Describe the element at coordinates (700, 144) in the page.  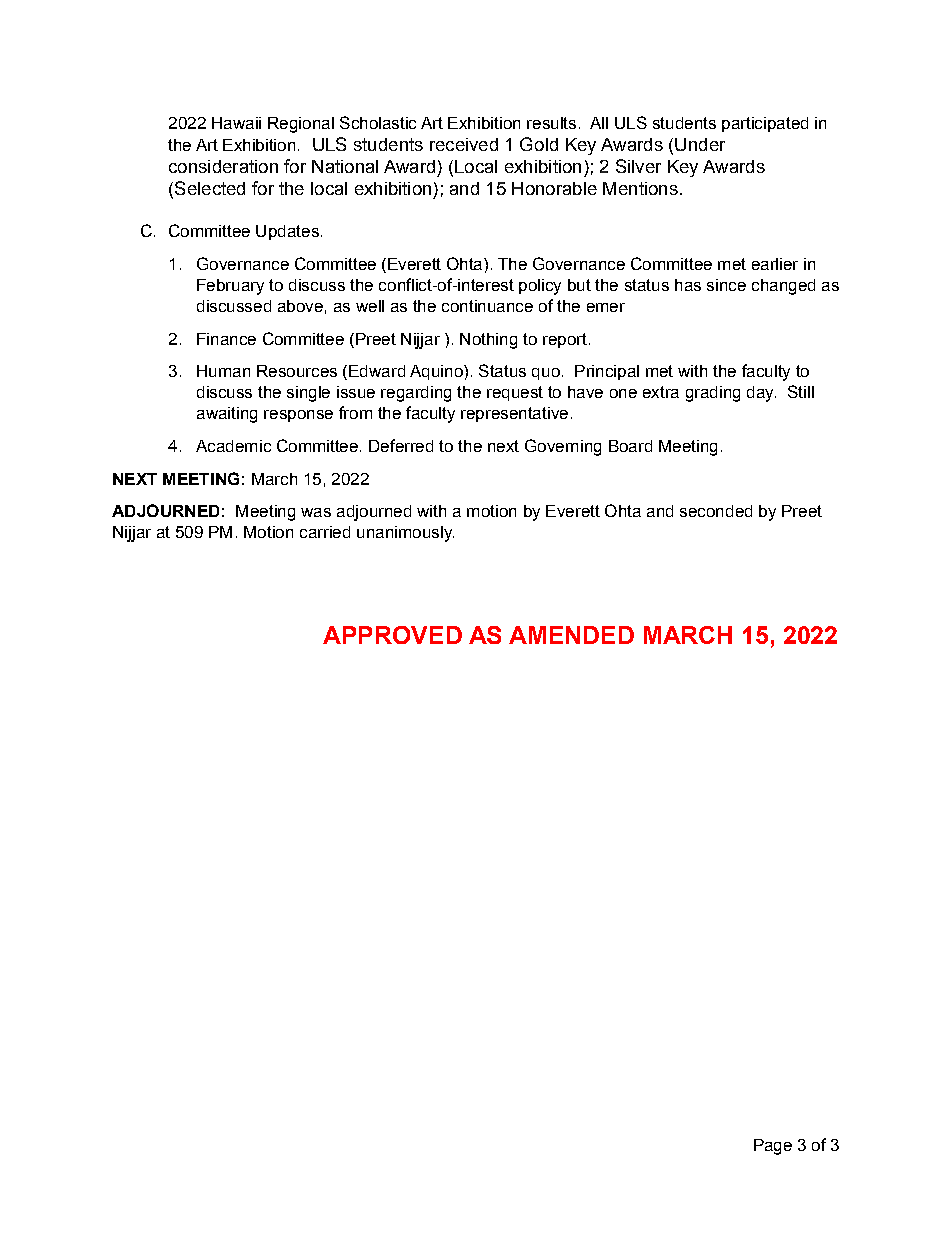
I see `Under` at that location.
